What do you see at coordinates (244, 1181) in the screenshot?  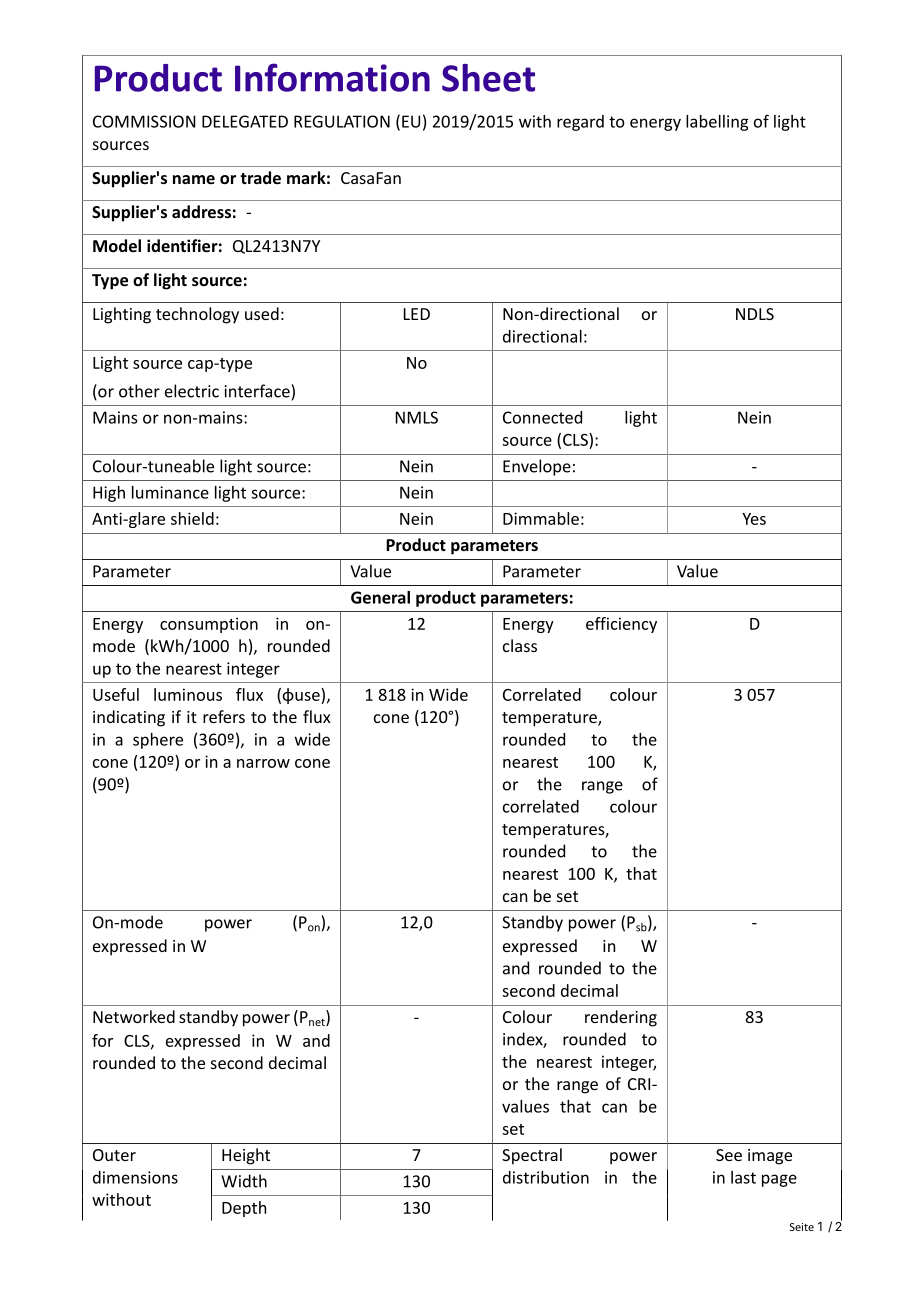 I see `Width` at bounding box center [244, 1181].
